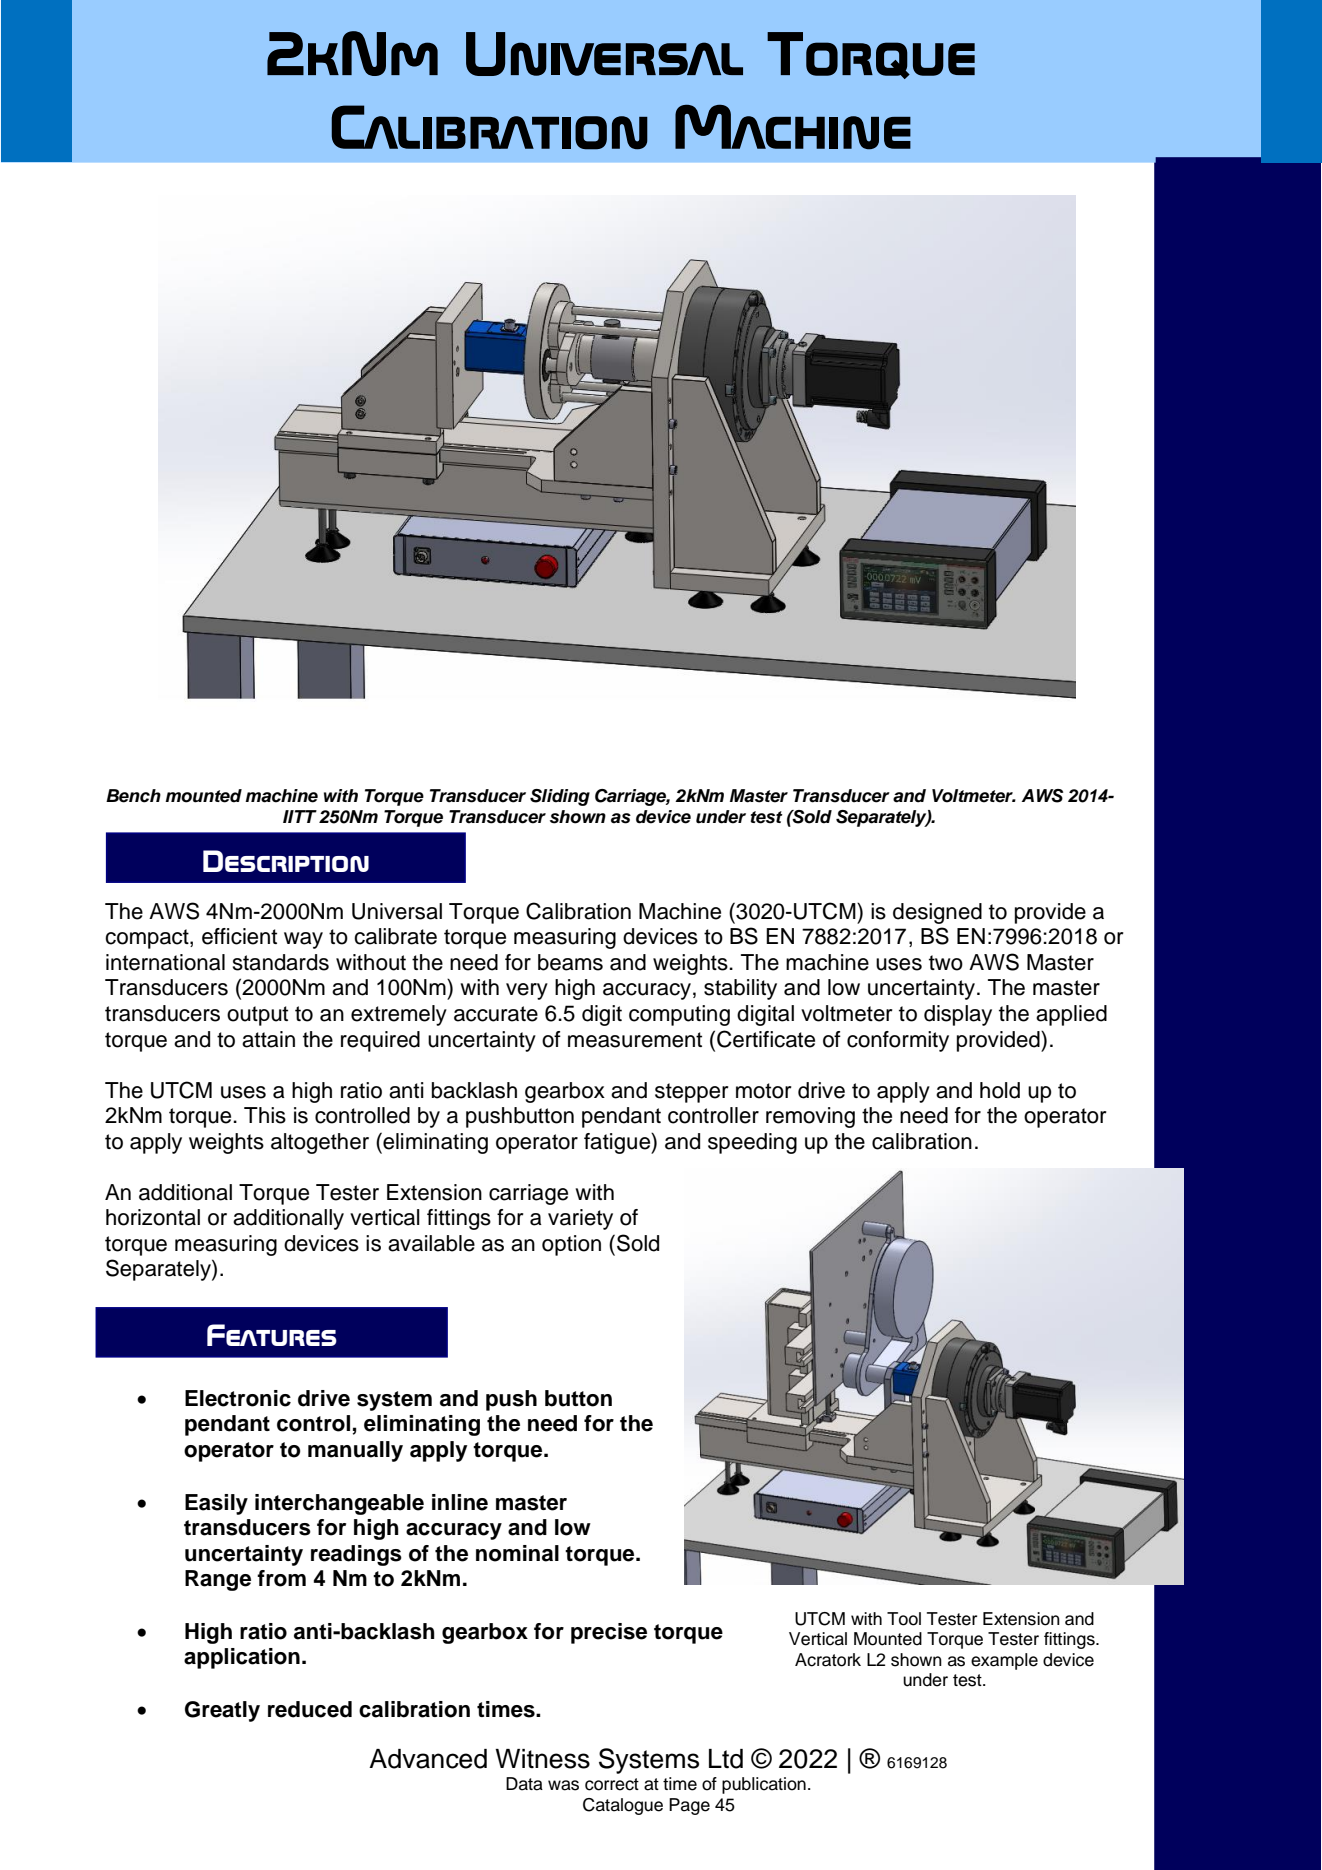  I want to click on Sliding, so click(560, 797).
